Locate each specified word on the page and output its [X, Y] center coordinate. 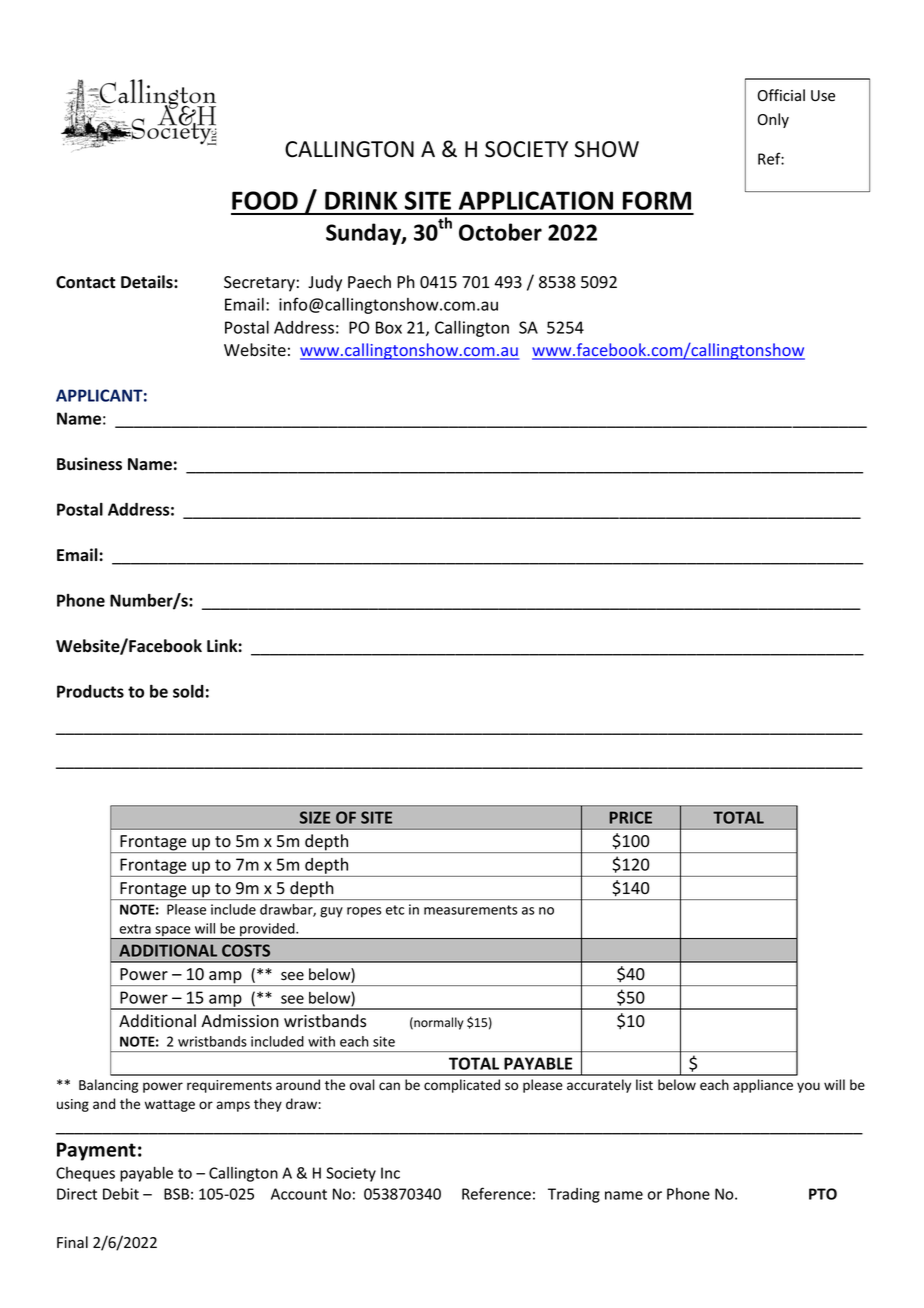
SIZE [315, 817]
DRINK [361, 200]
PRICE [630, 817]
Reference [496, 1193]
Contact [86, 282]
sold [188, 691]
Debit [121, 1194]
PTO [823, 1194]
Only [773, 120]
